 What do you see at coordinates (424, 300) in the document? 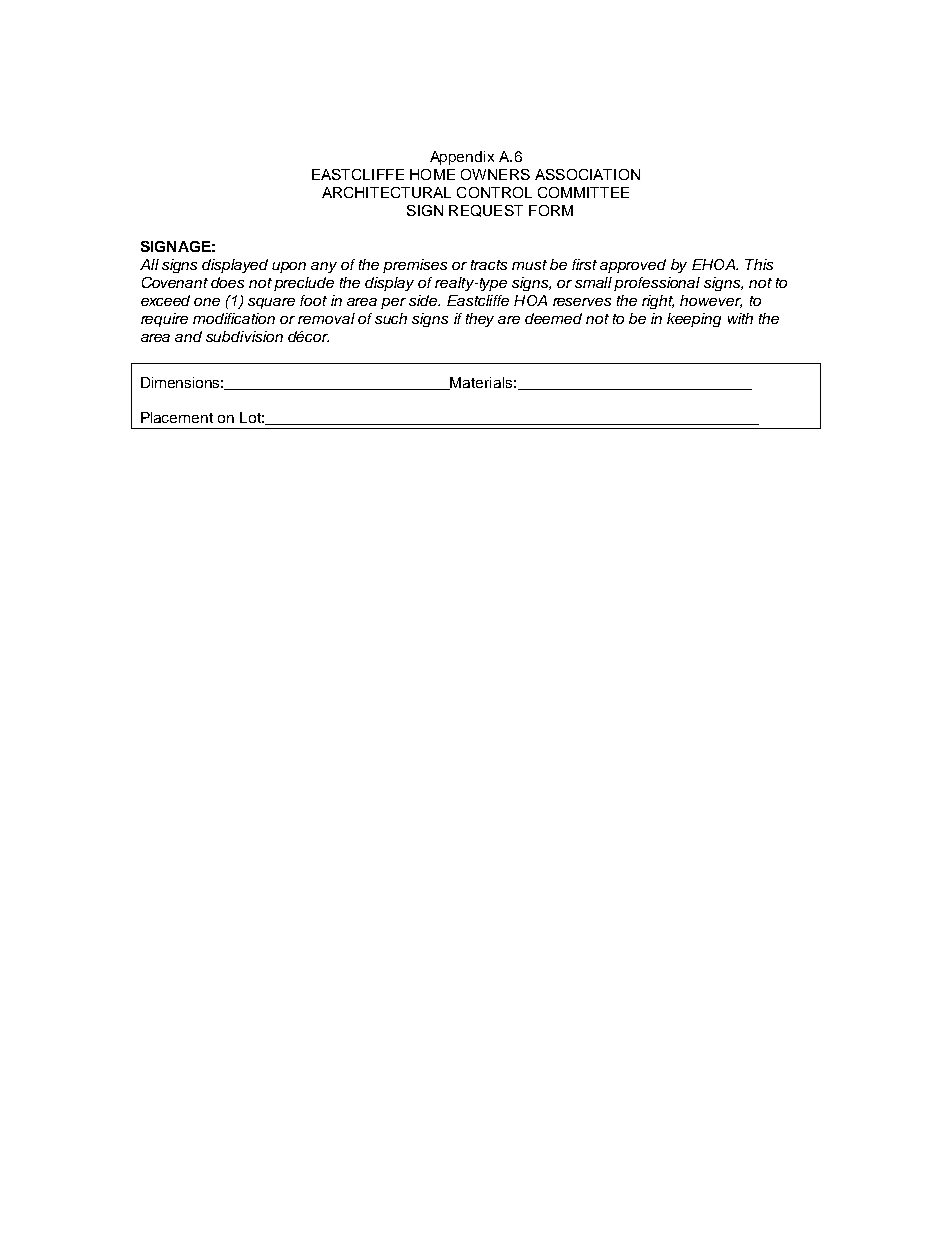
I see `side` at bounding box center [424, 300].
